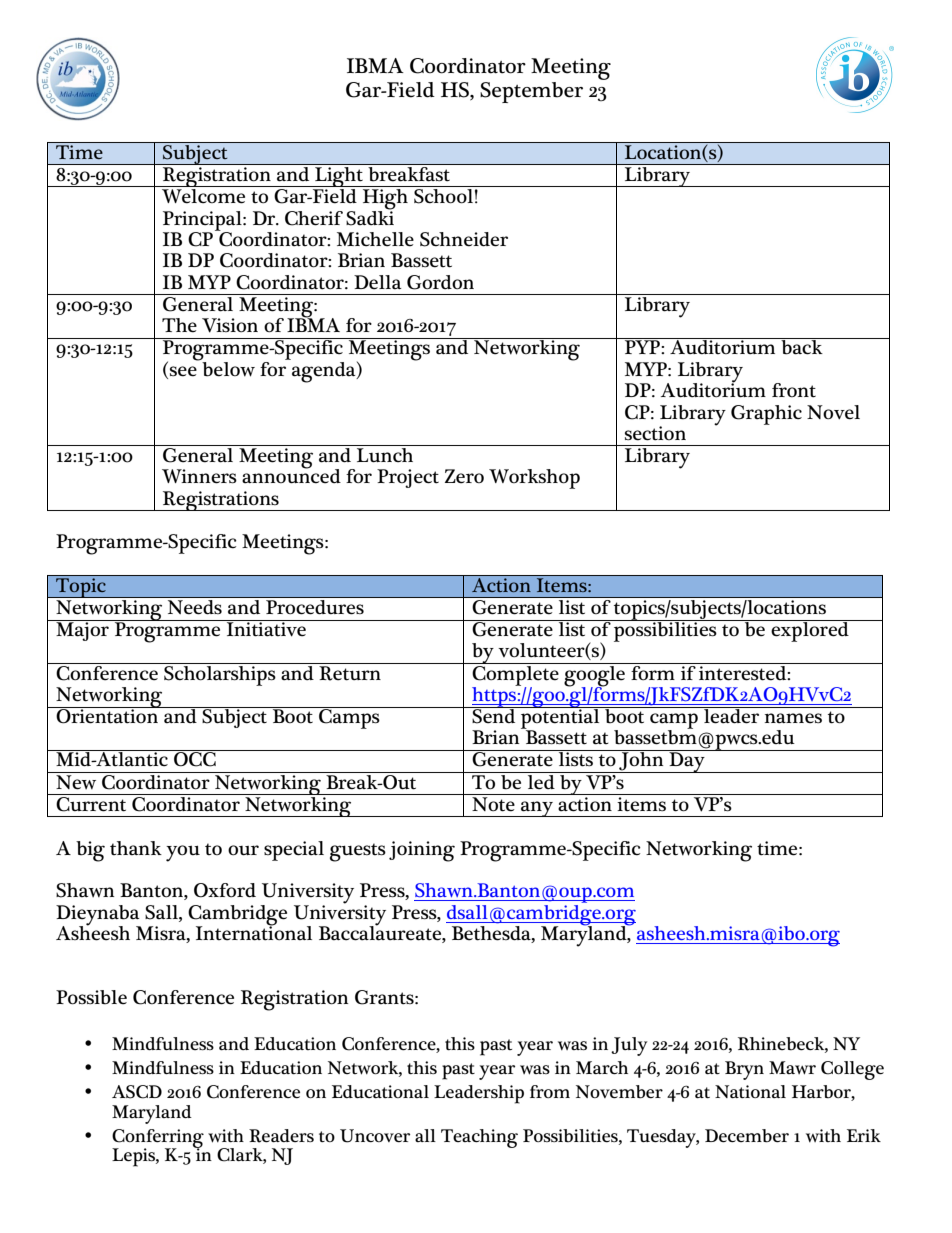 The image size is (952, 1233). Describe the element at coordinates (802, 346) in the screenshot. I see `back` at that location.
